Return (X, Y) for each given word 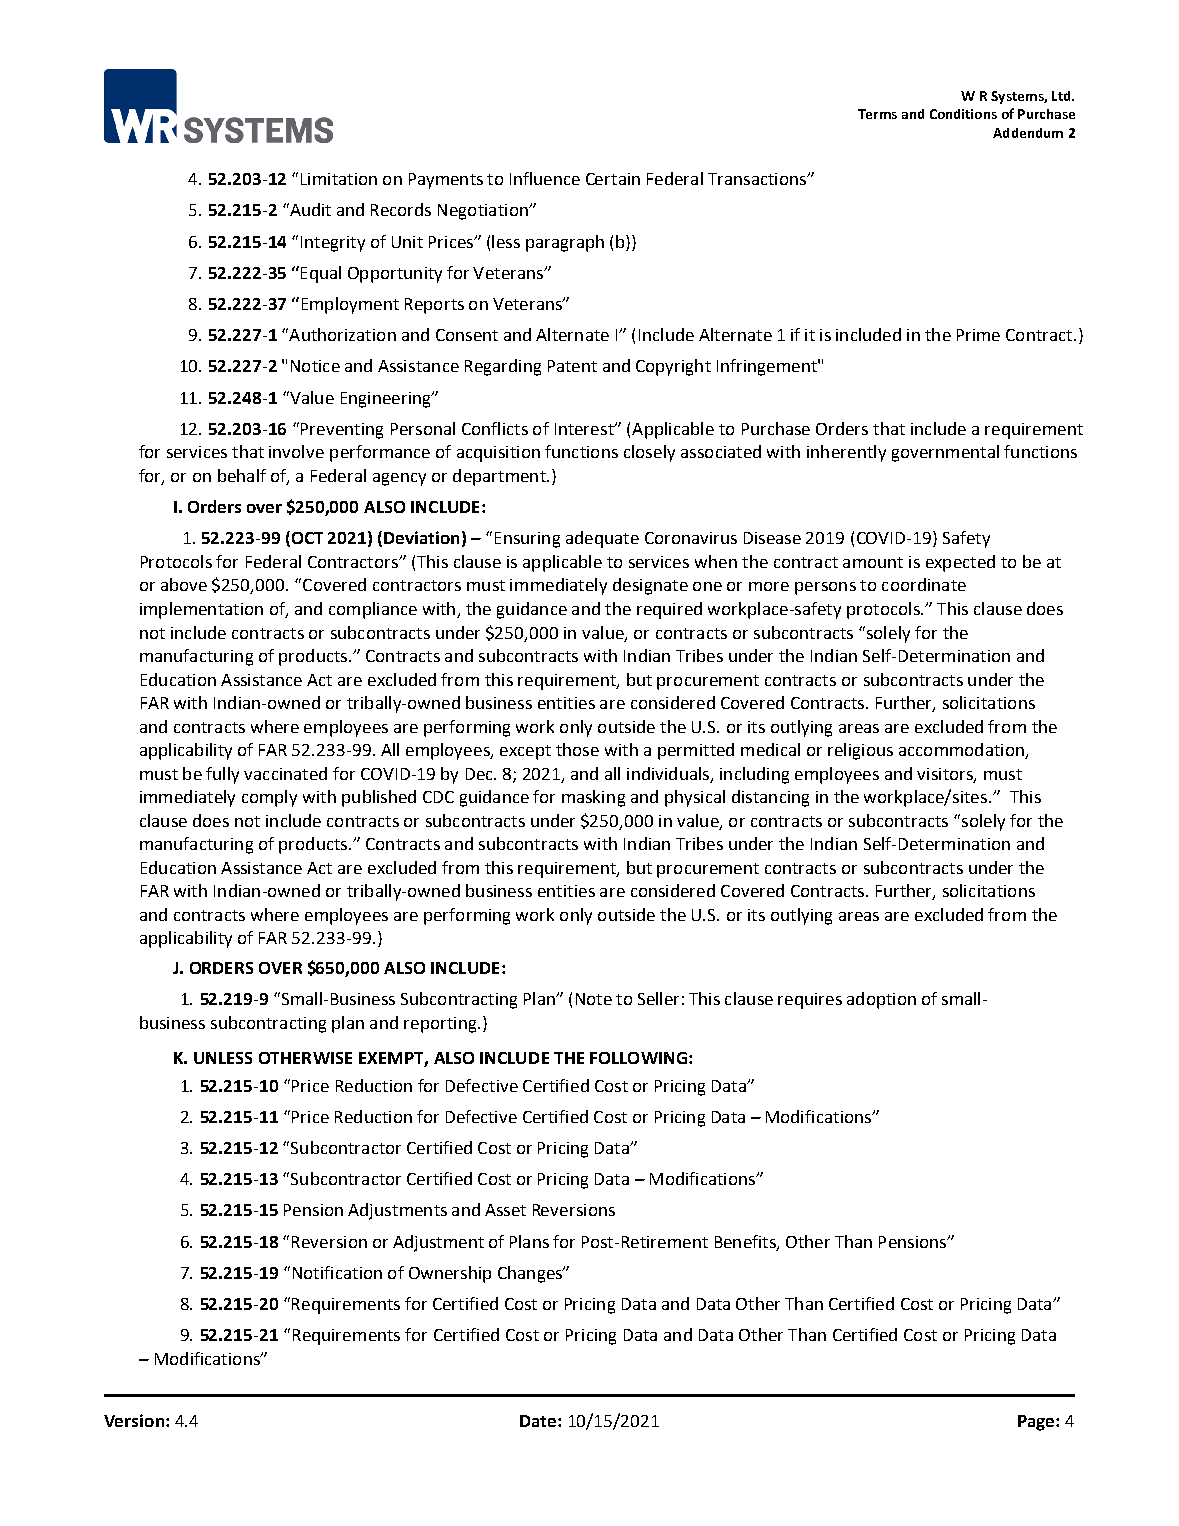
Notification (337, 1272)
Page (1037, 1423)
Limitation (339, 179)
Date (539, 1421)
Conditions (963, 114)
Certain (613, 179)
